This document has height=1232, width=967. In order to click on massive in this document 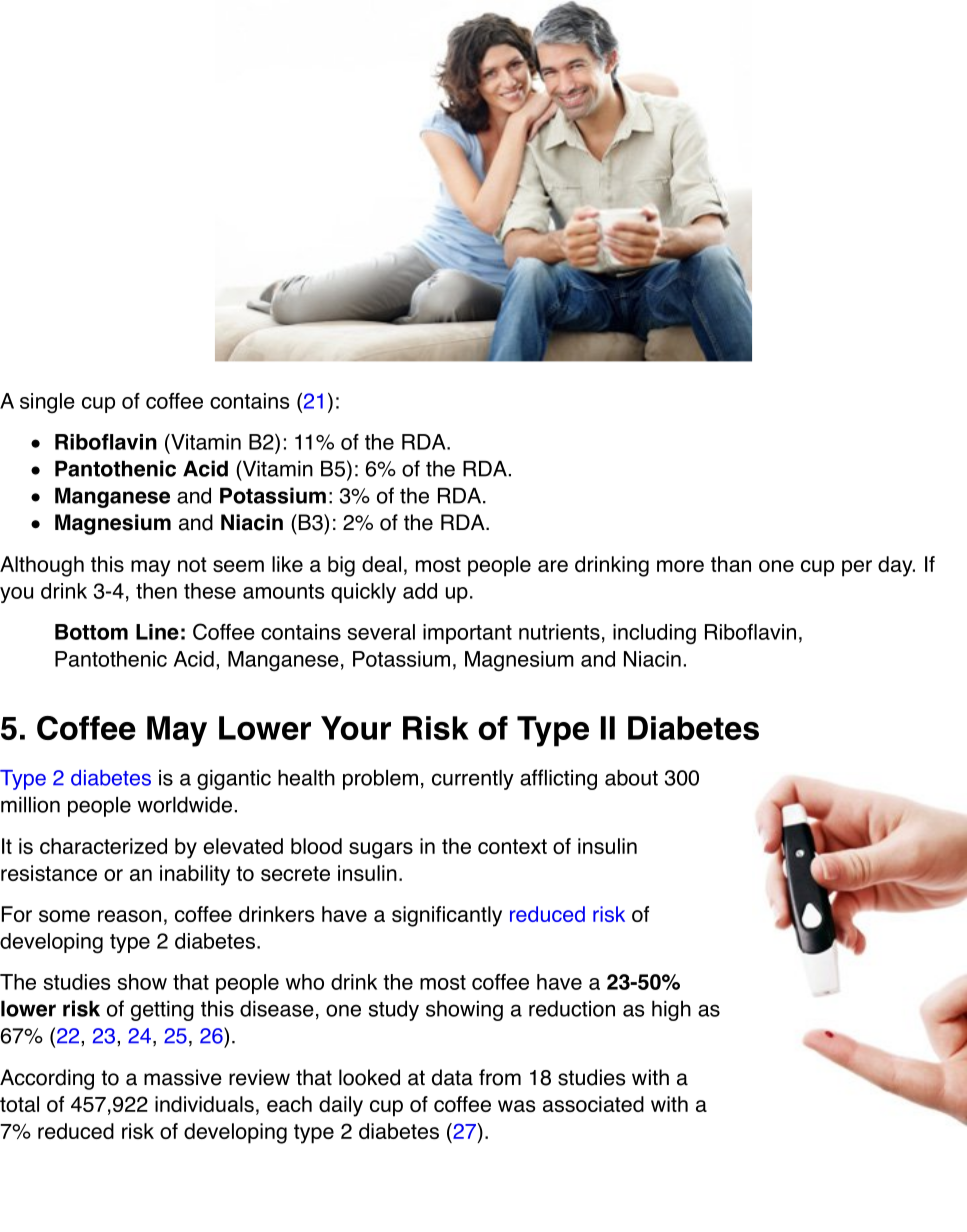, I will do `click(183, 1077)`.
